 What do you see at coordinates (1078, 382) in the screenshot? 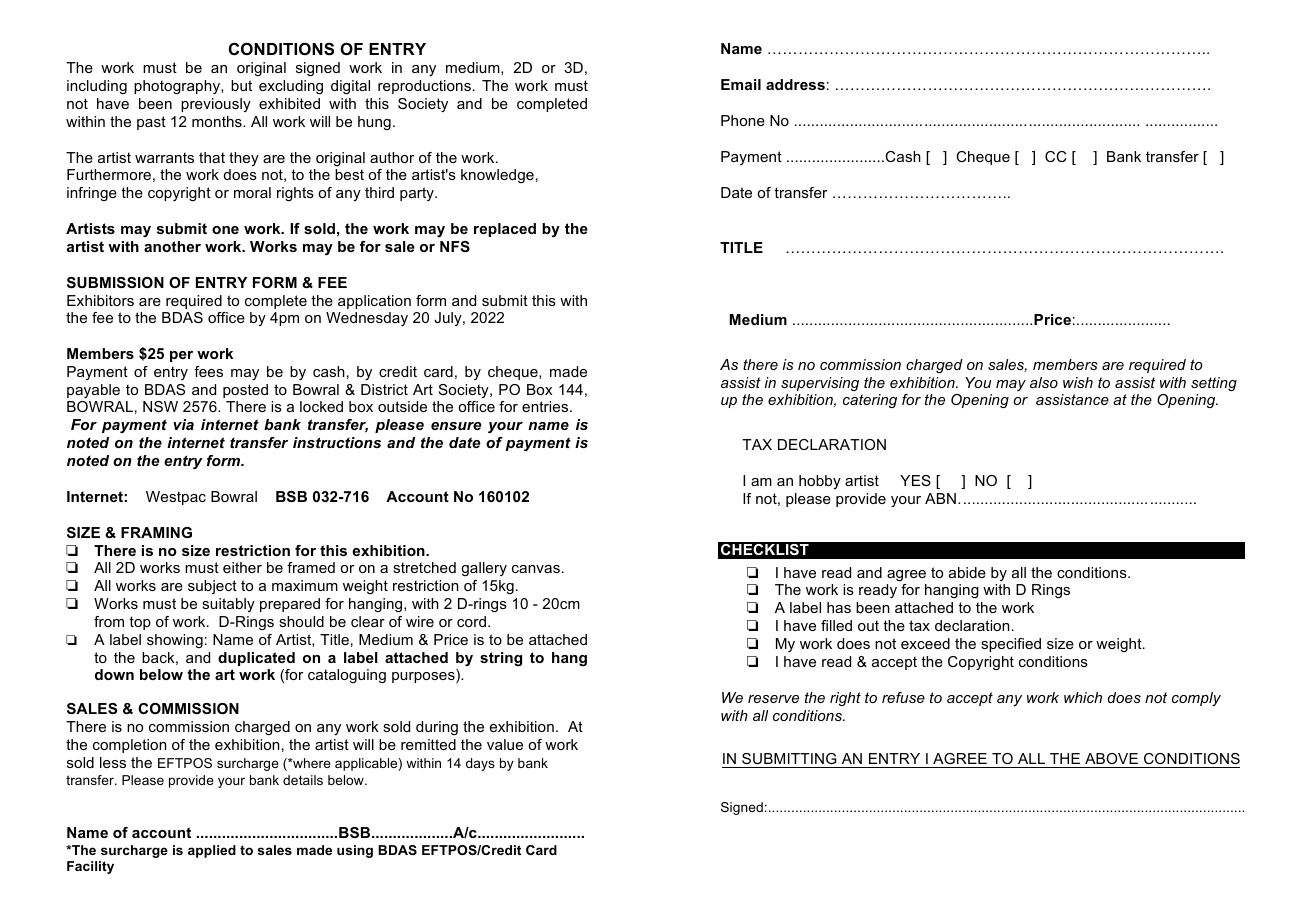
I see `wish` at bounding box center [1078, 382].
